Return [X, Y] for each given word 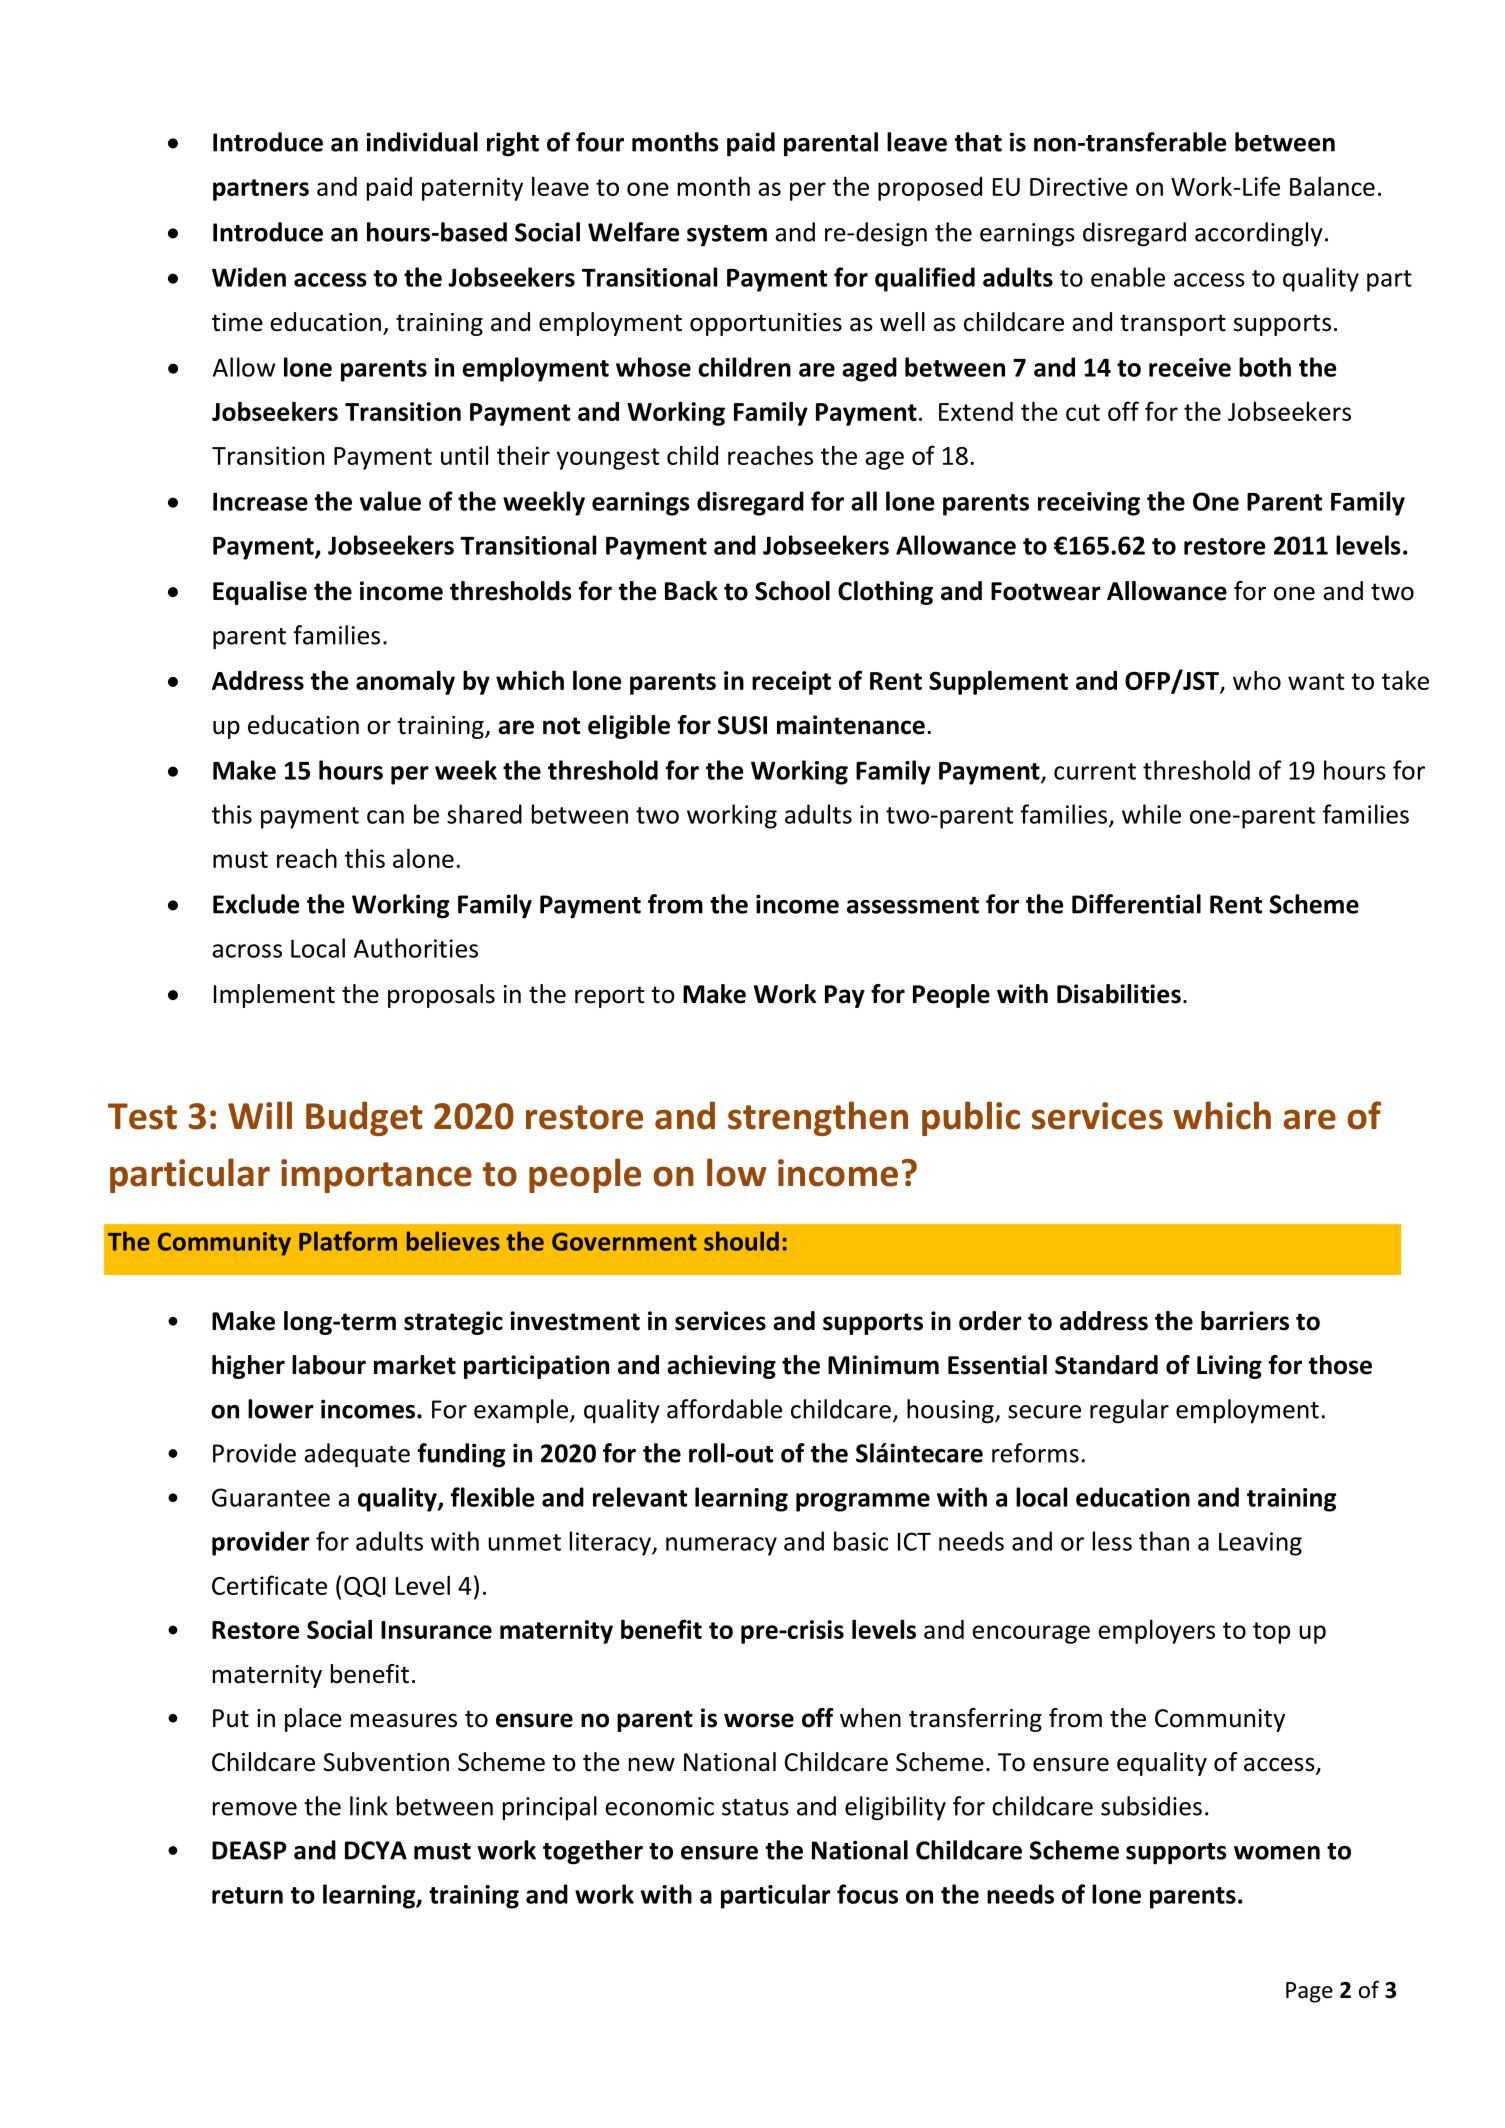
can [385, 817]
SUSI [742, 725]
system [727, 235]
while [1151, 814]
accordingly [1259, 234]
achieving [721, 1367]
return [247, 1895]
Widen [249, 277]
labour [329, 1365]
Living [1229, 1367]
